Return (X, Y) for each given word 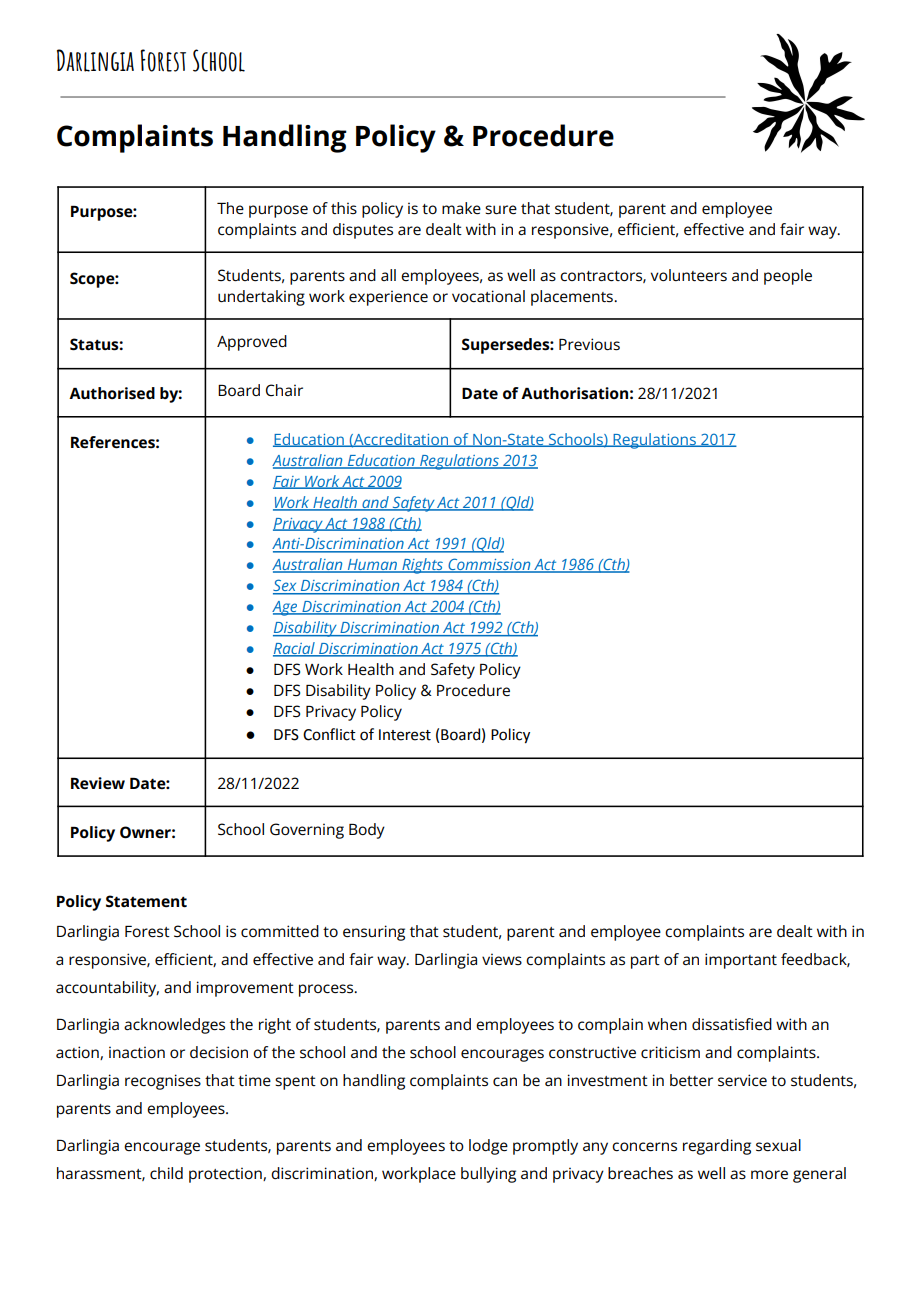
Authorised (112, 393)
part (645, 962)
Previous (589, 344)
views (502, 959)
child (166, 1173)
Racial (295, 649)
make (461, 208)
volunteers (689, 275)
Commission (489, 565)
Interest (405, 735)
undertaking (261, 298)
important (741, 961)
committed (280, 931)
